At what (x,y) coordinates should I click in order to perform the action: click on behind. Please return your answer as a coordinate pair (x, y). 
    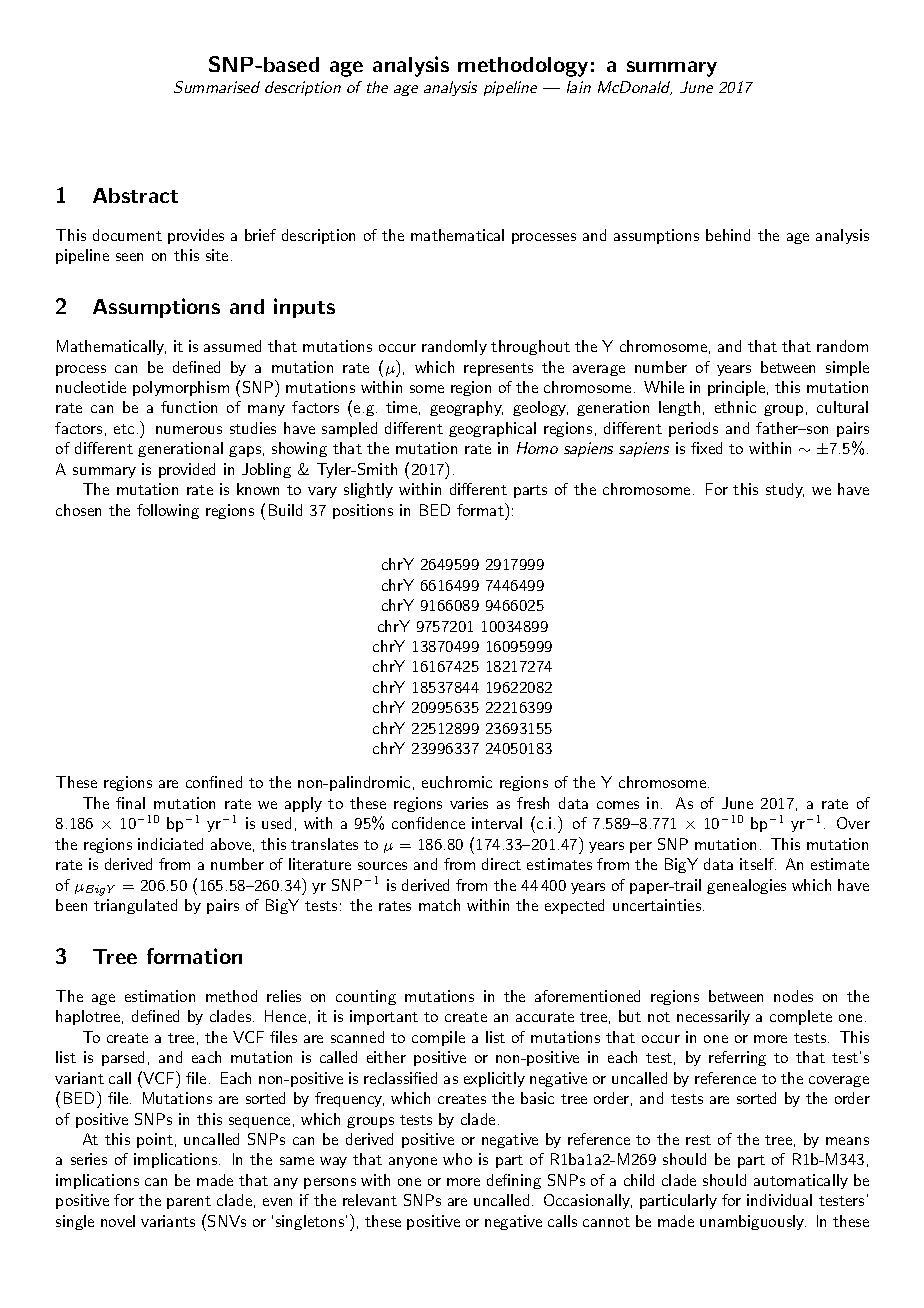
    Looking at the image, I should click on (728, 235).
